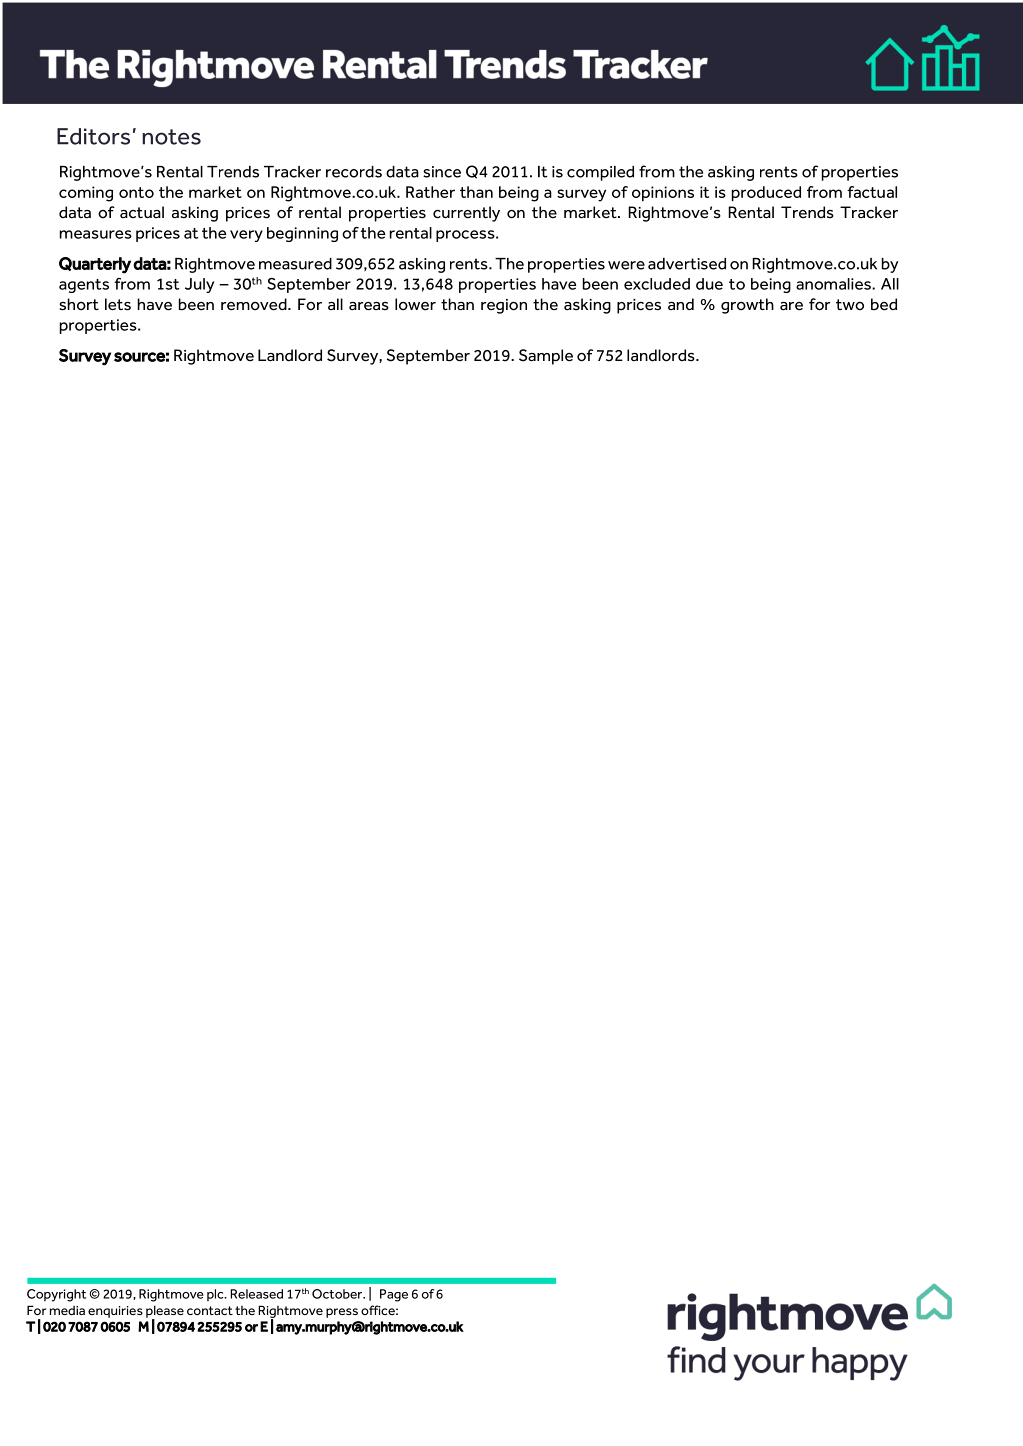  What do you see at coordinates (342, 1313) in the screenshot?
I see `press` at bounding box center [342, 1313].
